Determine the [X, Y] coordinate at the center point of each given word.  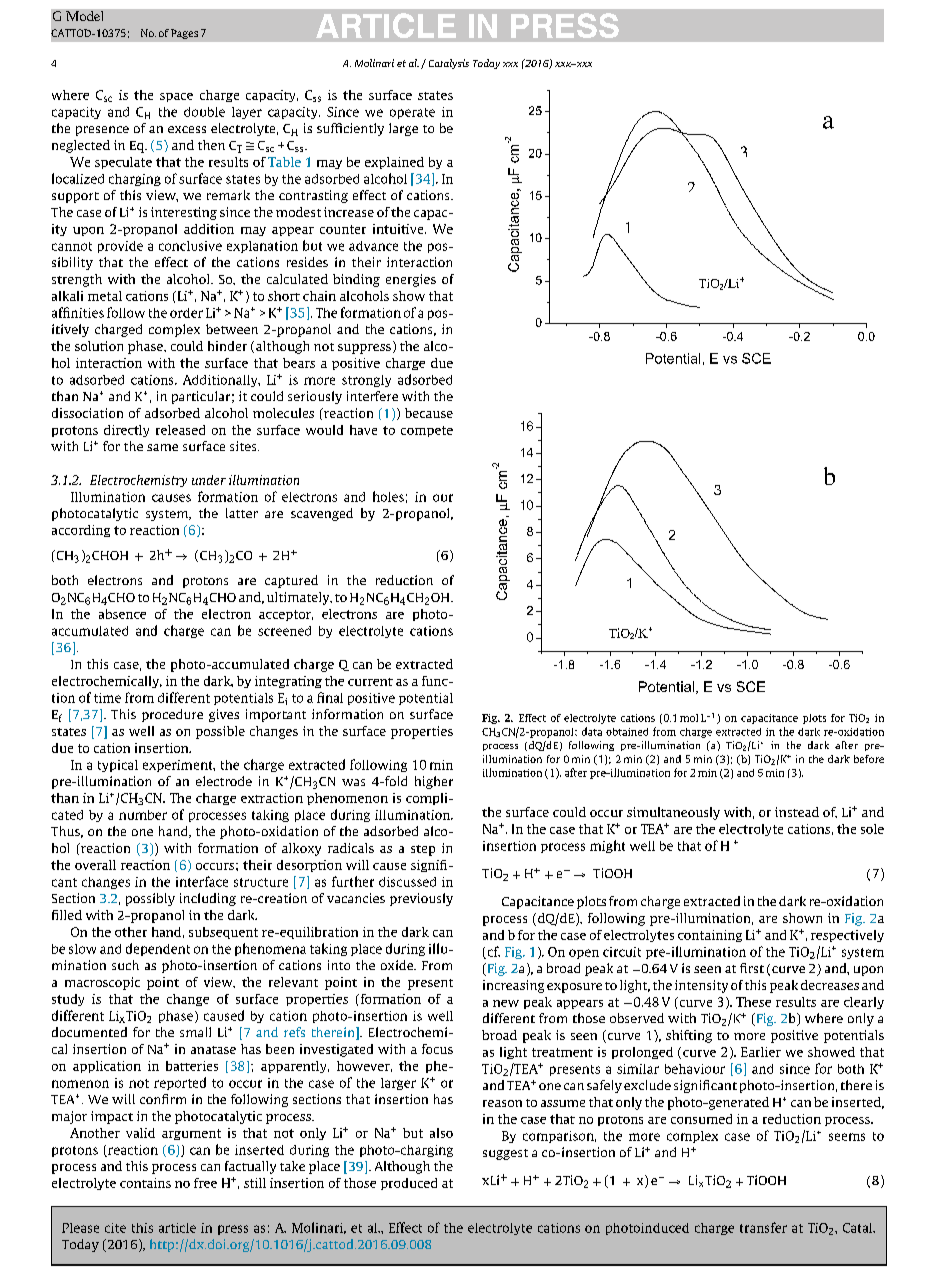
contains [145, 1183]
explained [394, 163]
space [176, 97]
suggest [505, 1154]
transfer [763, 1227]
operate [412, 113]
